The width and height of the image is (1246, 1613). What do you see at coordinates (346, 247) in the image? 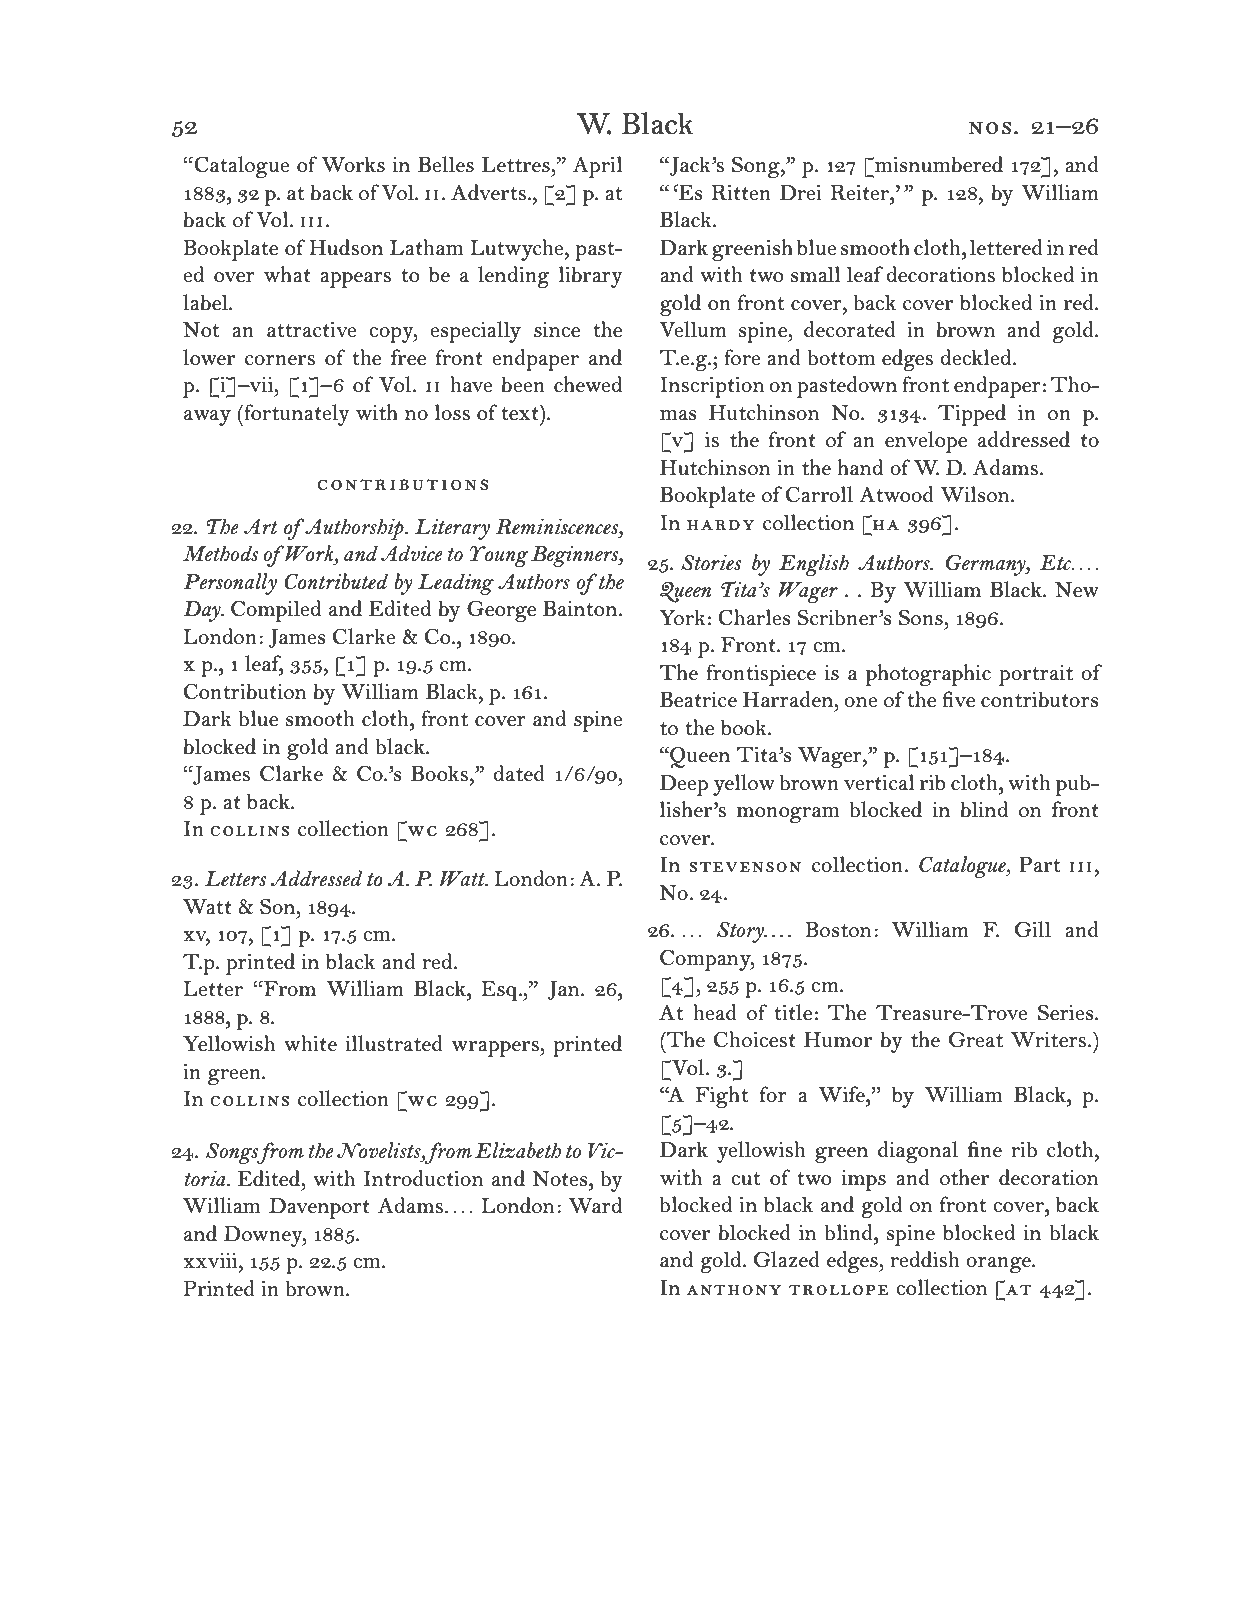
I see `Hudson` at bounding box center [346, 247].
